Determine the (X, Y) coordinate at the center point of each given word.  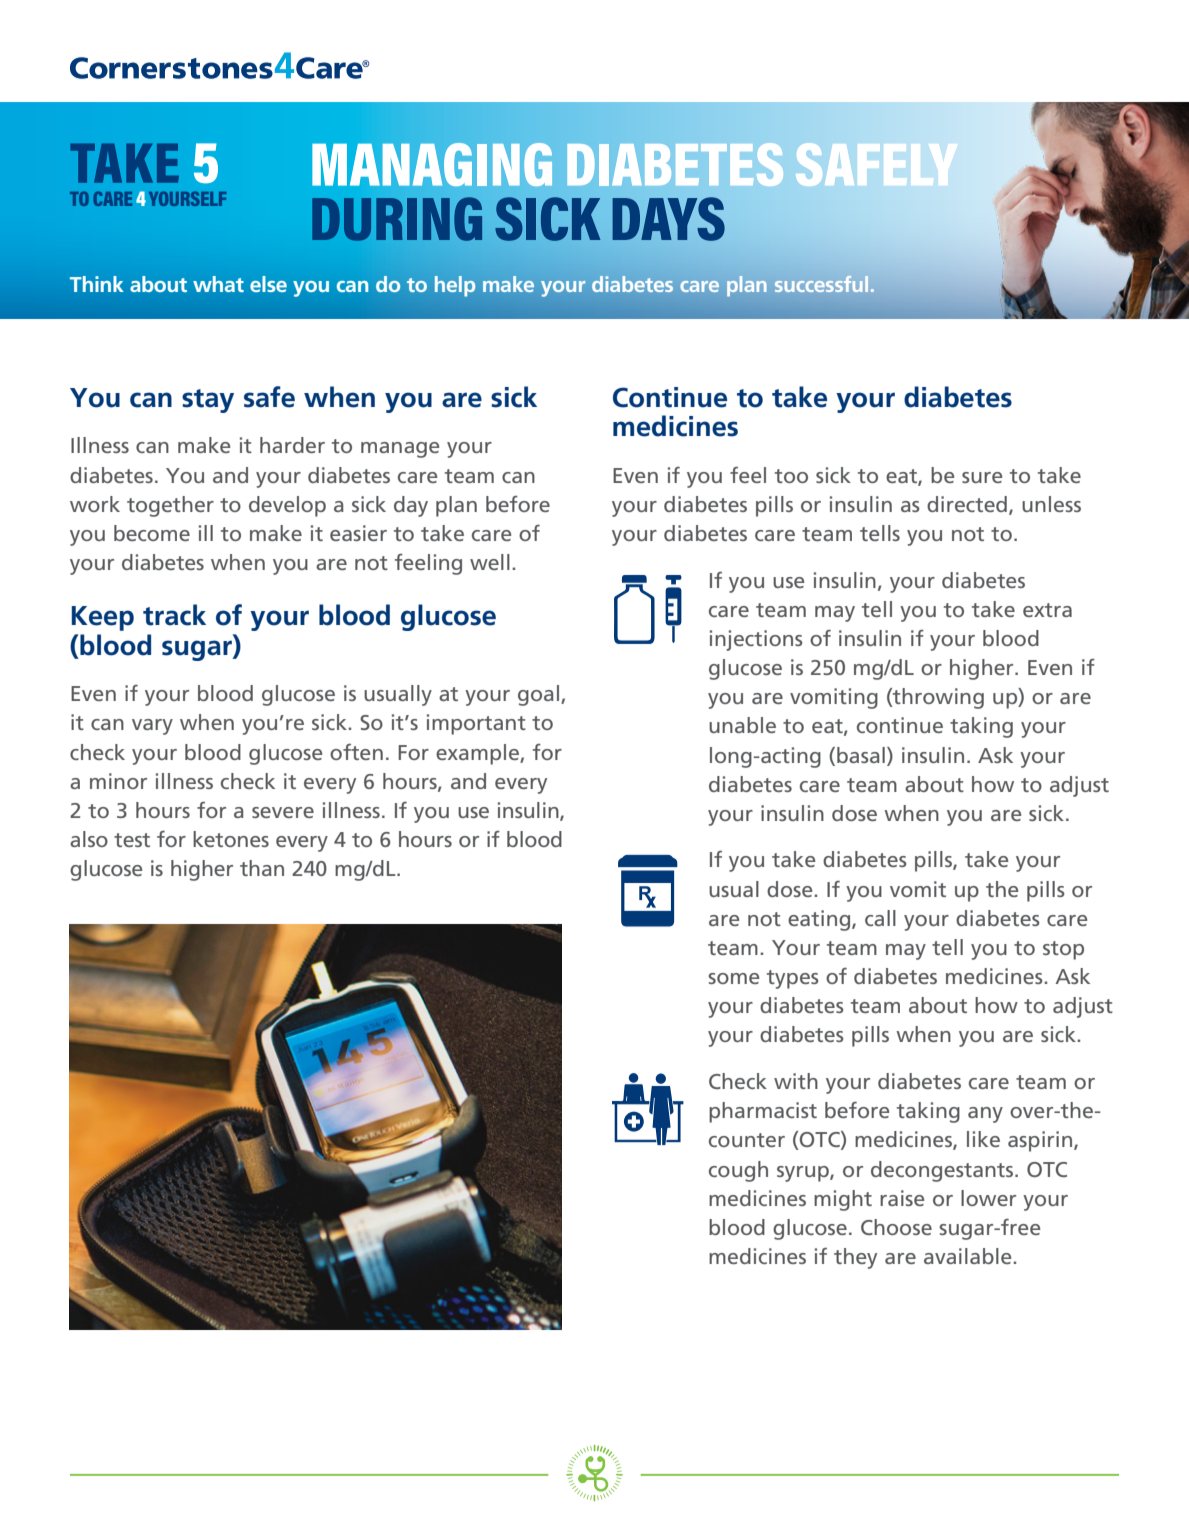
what (218, 284)
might (843, 1200)
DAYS (668, 219)
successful (821, 284)
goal (540, 695)
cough (738, 1171)
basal (861, 755)
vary (152, 727)
